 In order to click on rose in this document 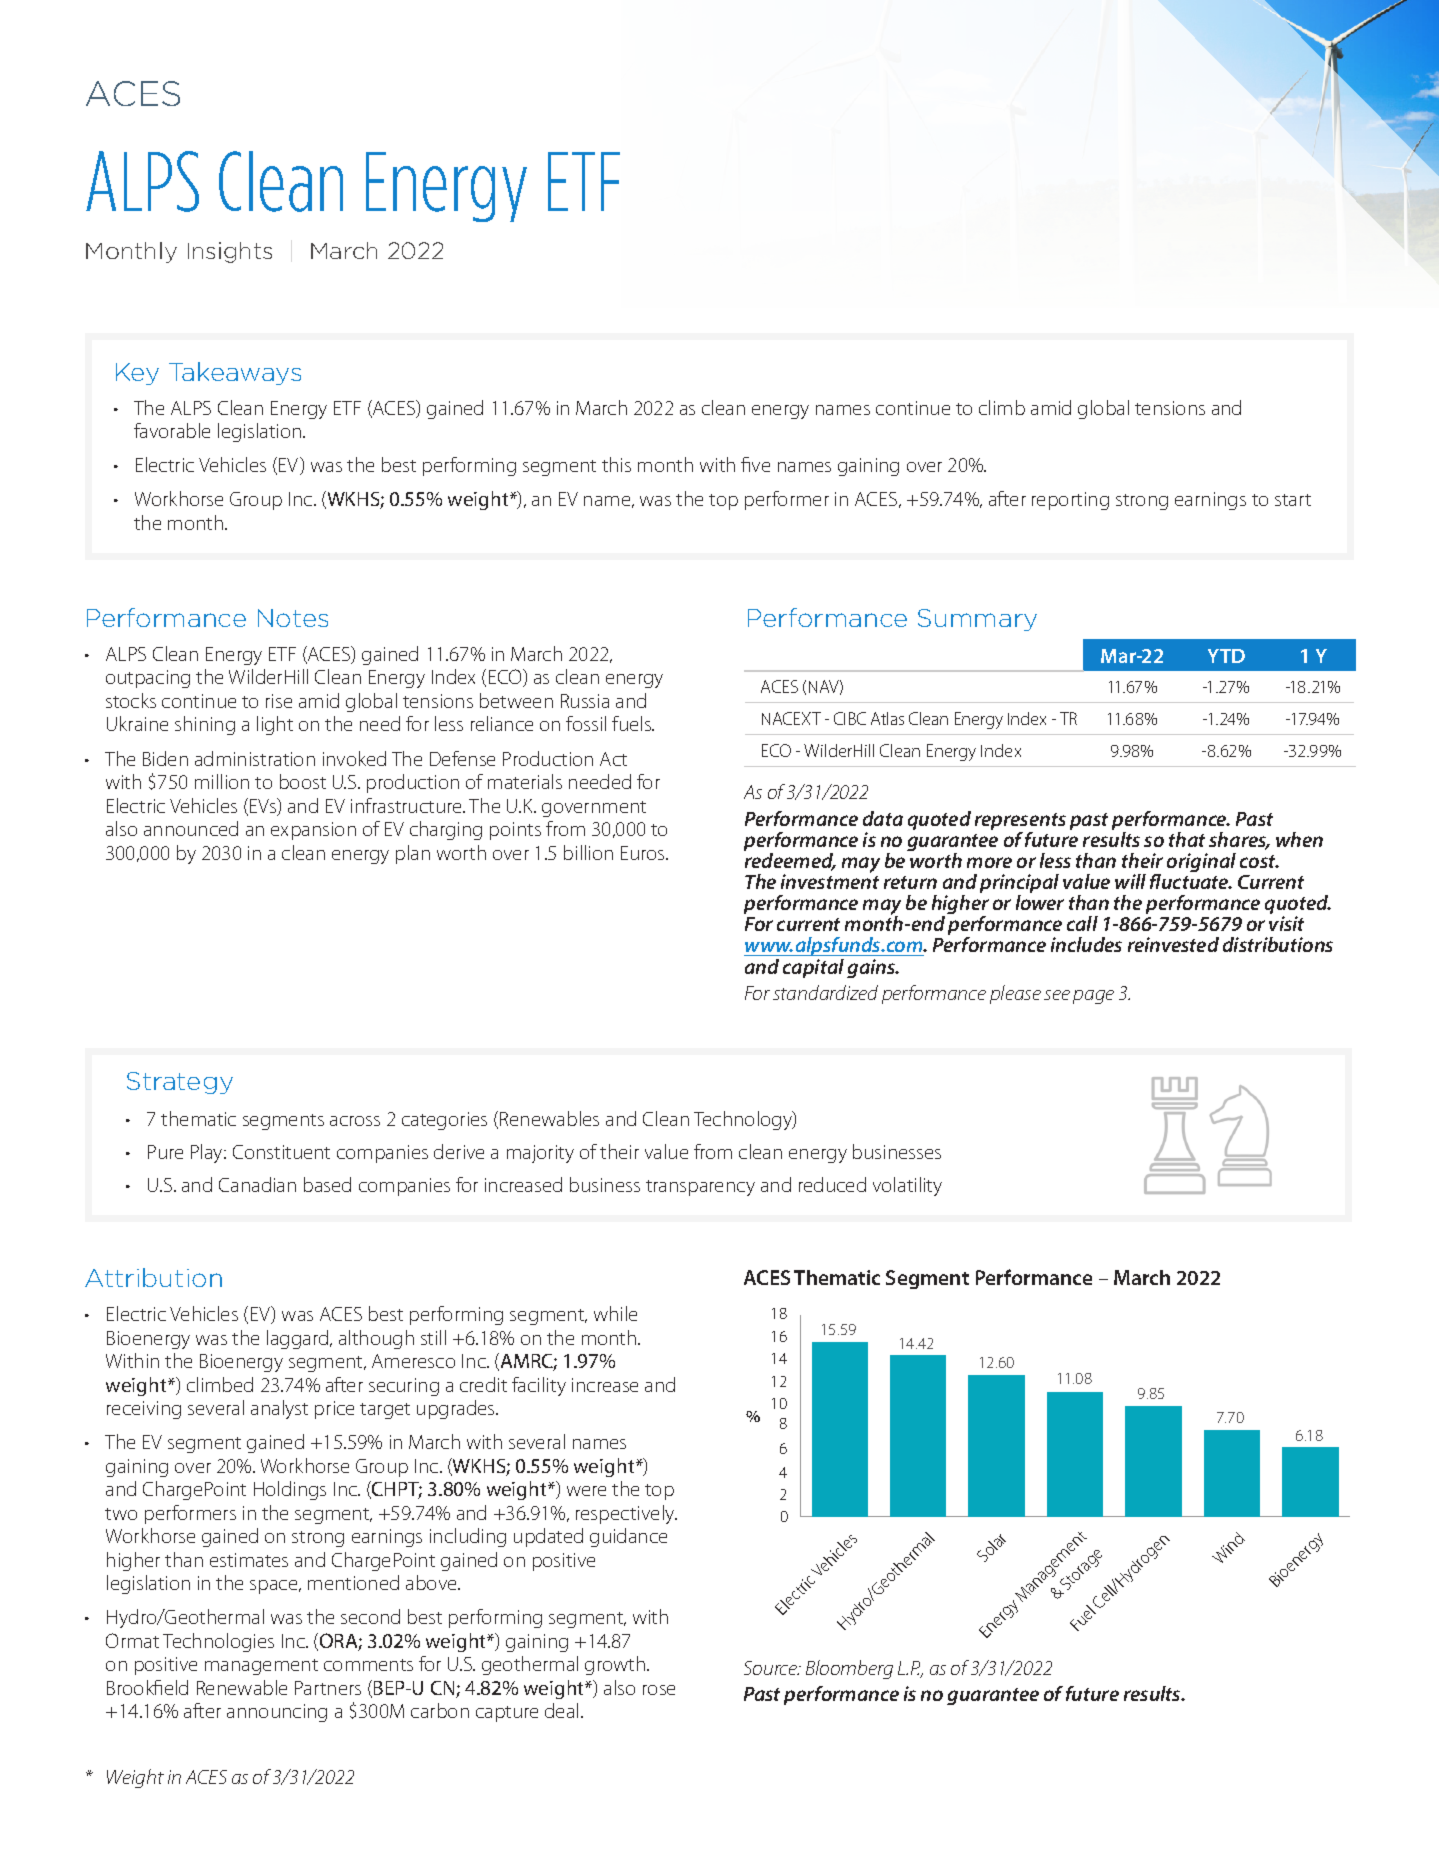, I will do `click(659, 1690)`.
